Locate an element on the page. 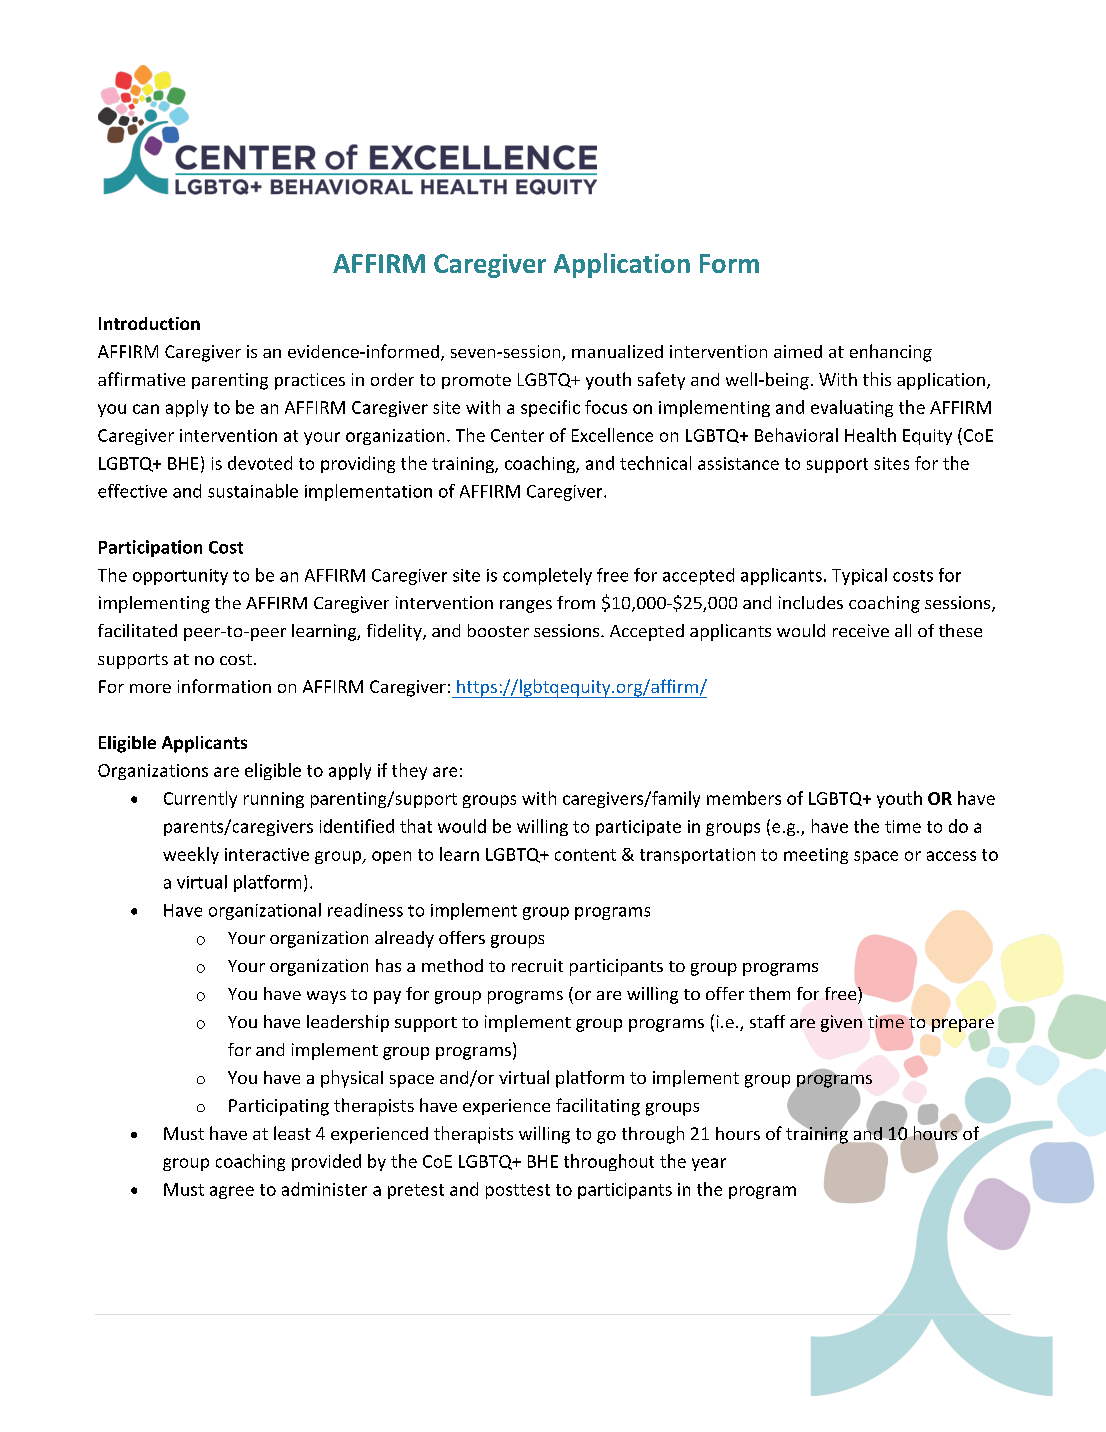 This page has height=1432, width=1106. members is located at coordinates (744, 798).
